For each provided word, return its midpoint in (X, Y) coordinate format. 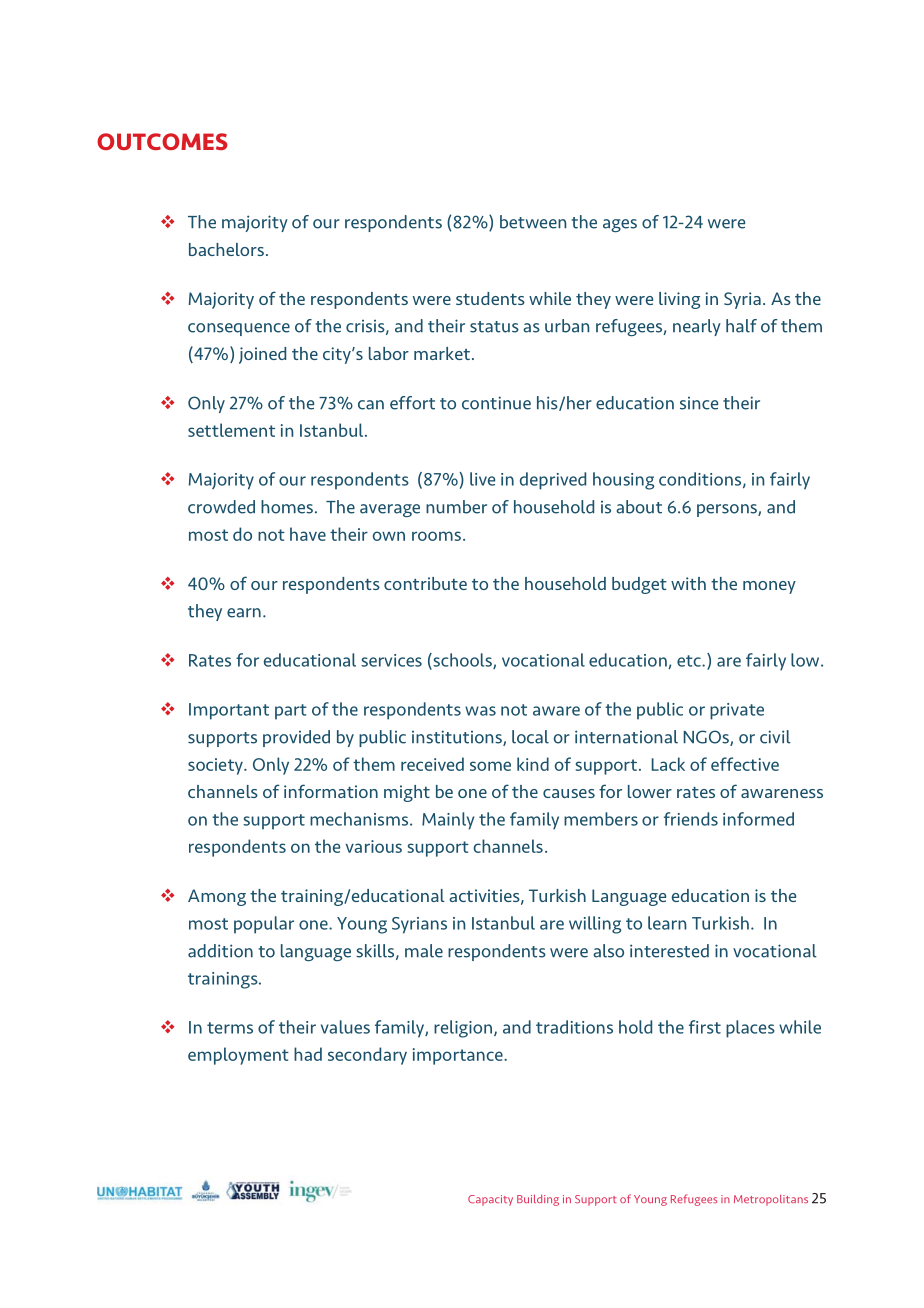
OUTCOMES (162, 141)
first (705, 1027)
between (533, 222)
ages (620, 225)
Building (538, 1200)
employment (238, 1056)
